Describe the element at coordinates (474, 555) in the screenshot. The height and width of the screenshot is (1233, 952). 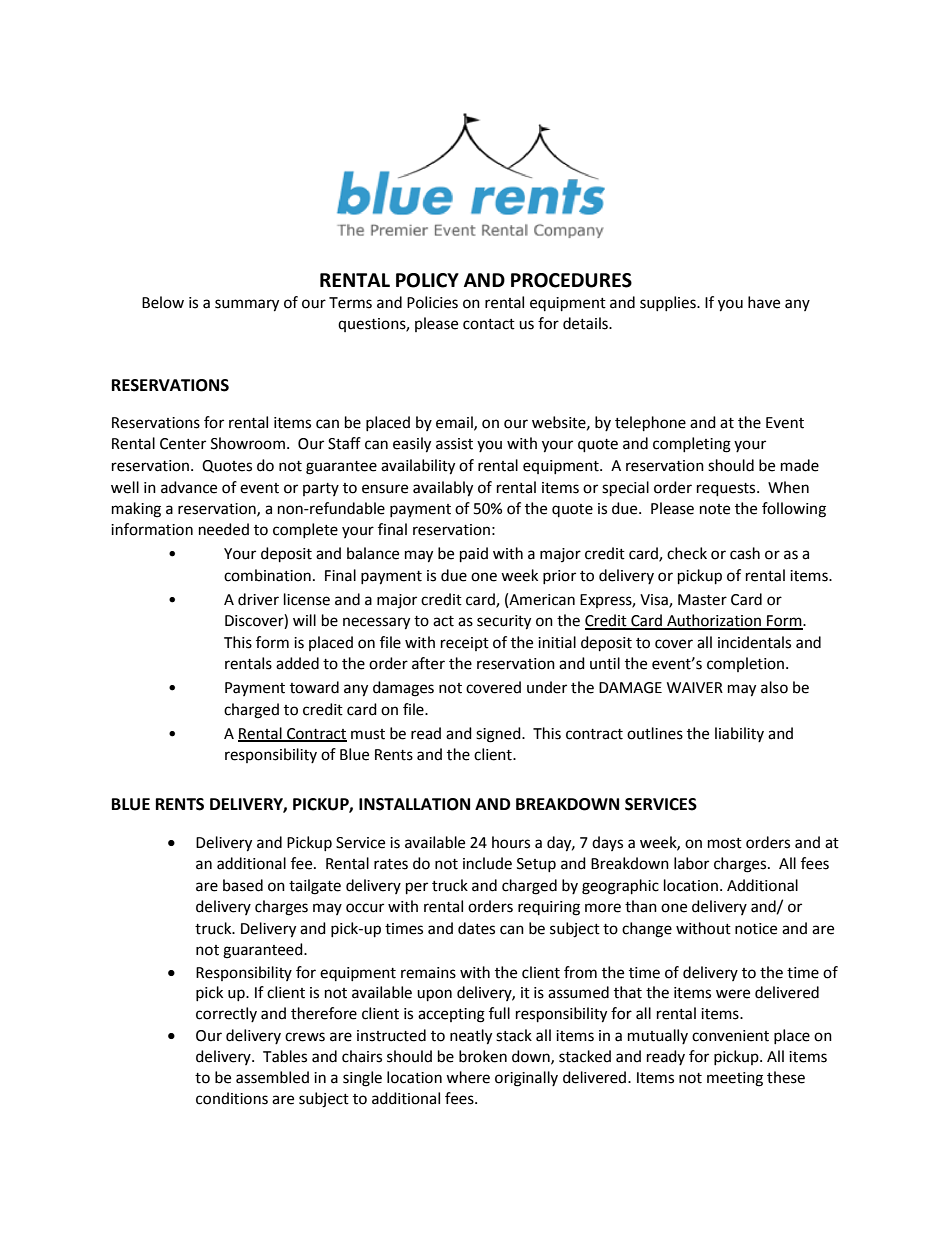
I see `paid` at that location.
